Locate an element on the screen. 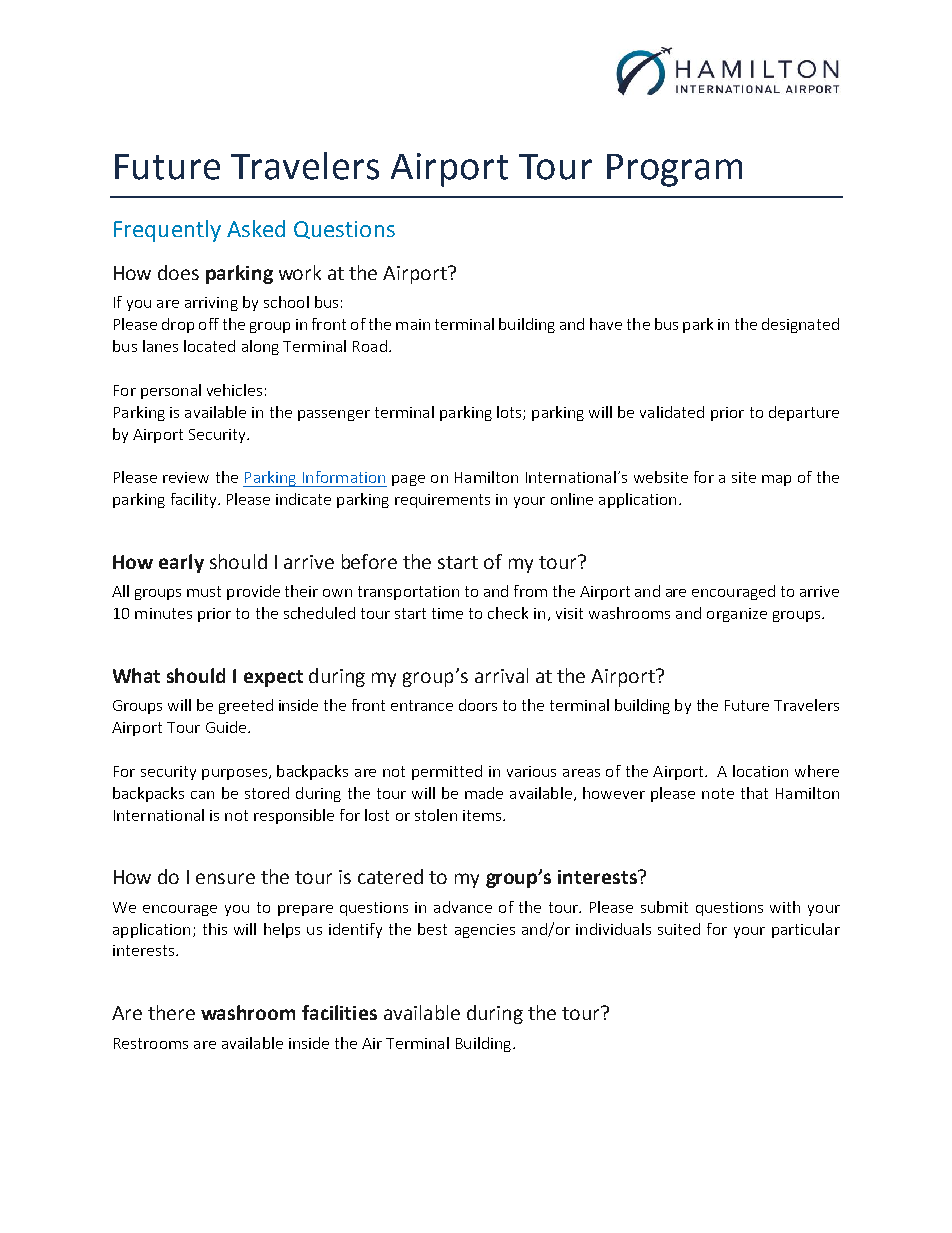 This screenshot has height=1233, width=952. Frequently is located at coordinates (167, 231).
